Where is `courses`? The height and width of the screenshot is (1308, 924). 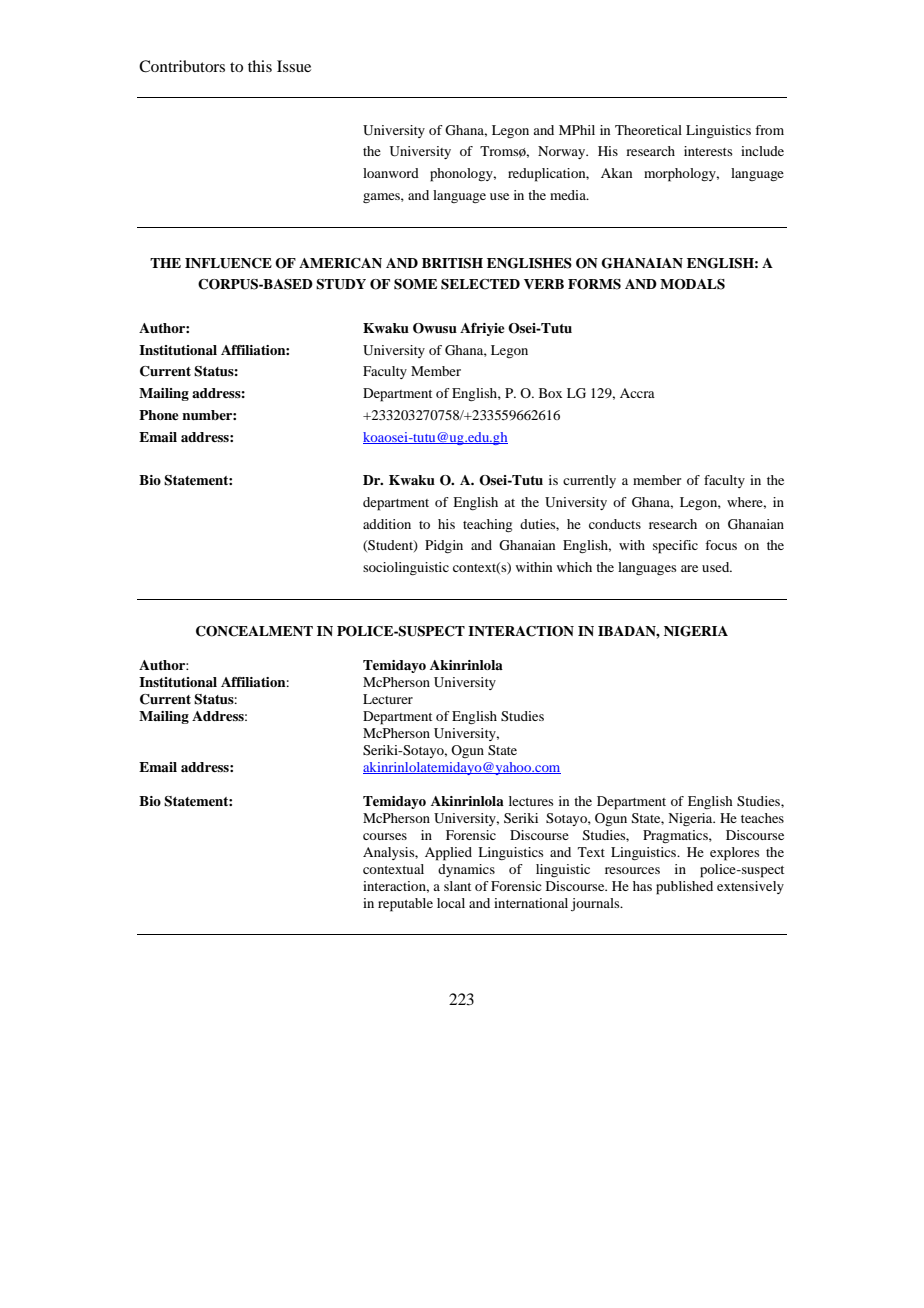
courses is located at coordinates (385, 836).
